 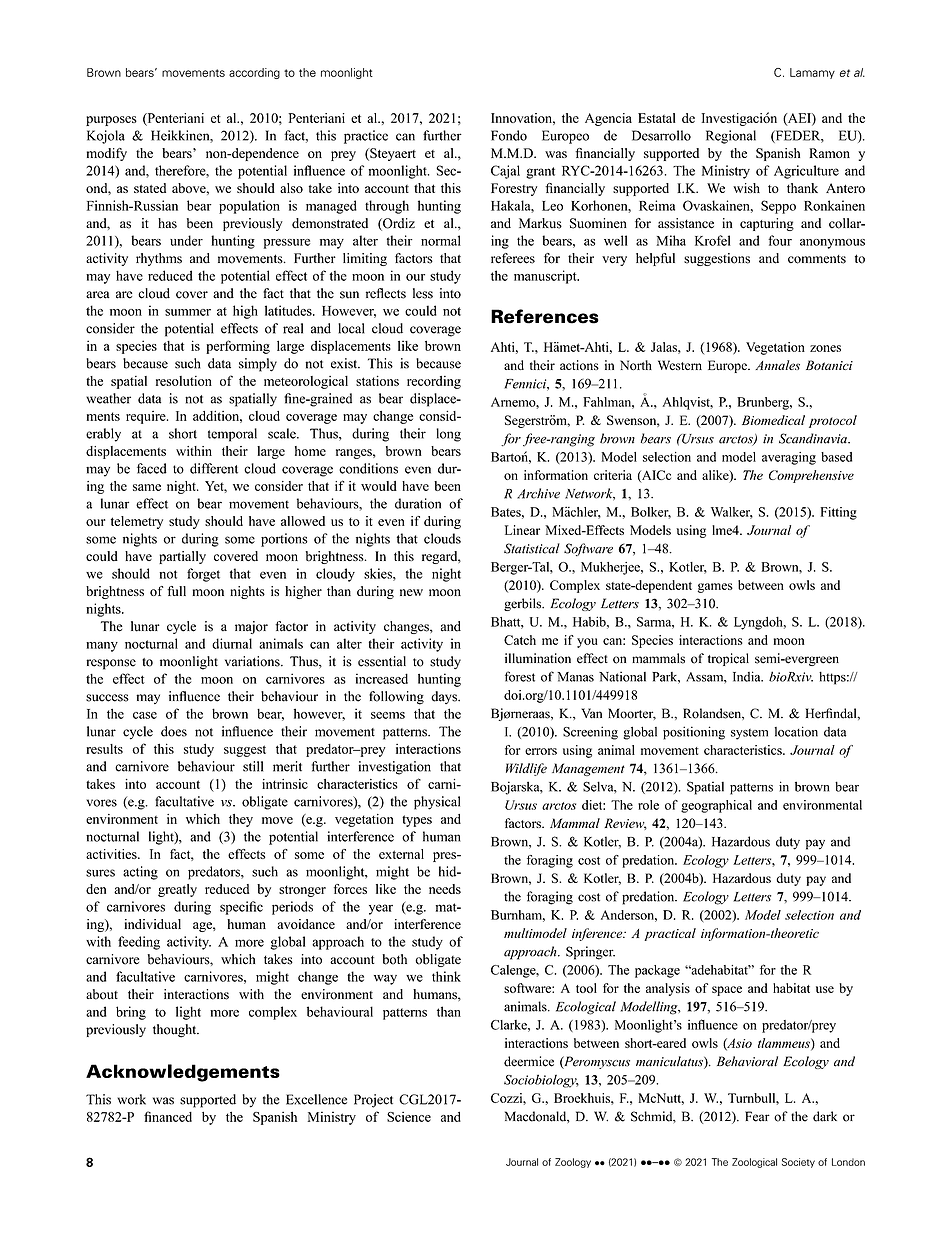 I want to click on Cajal, so click(x=505, y=172).
